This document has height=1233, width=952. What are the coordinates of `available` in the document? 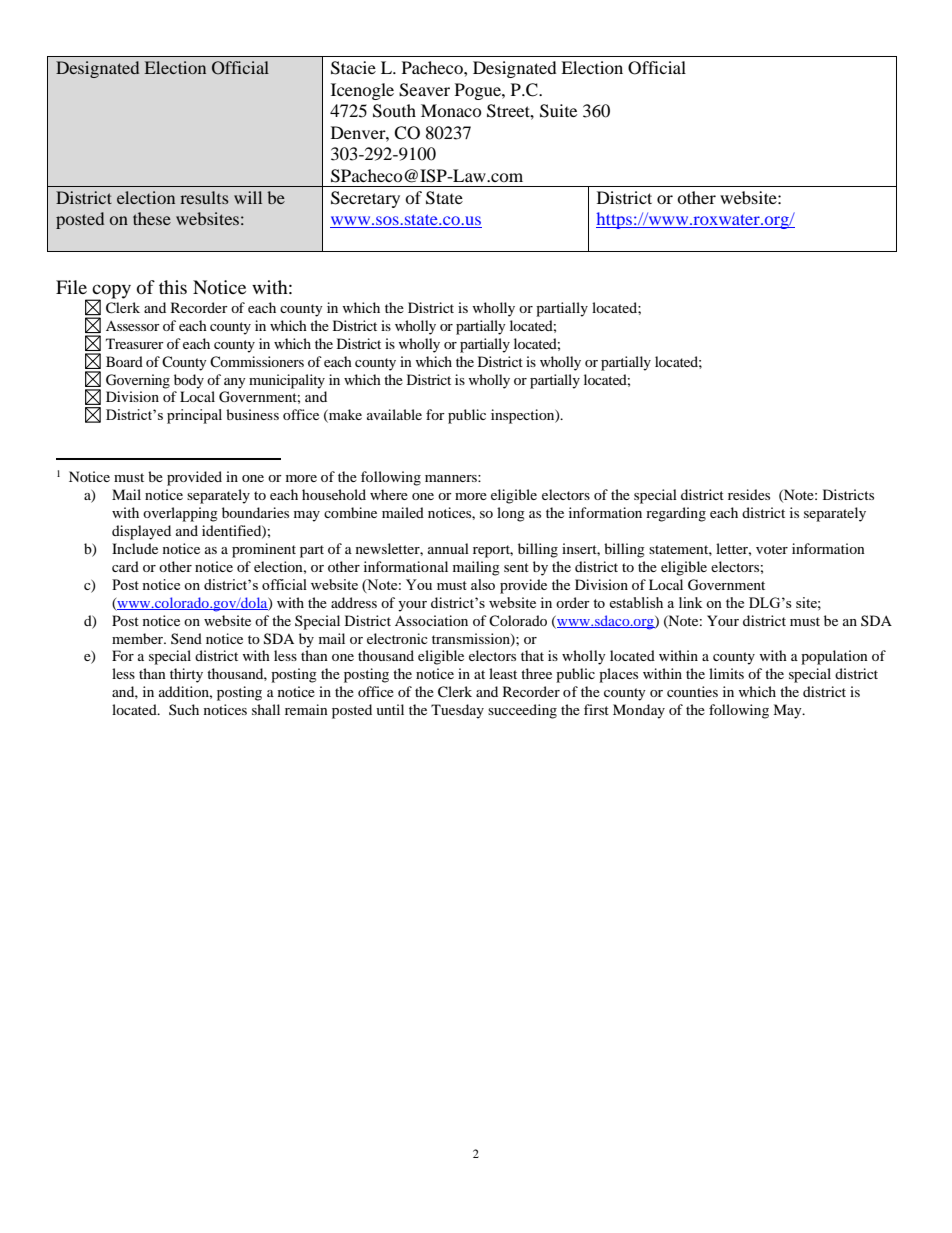 It's located at (394, 414).
